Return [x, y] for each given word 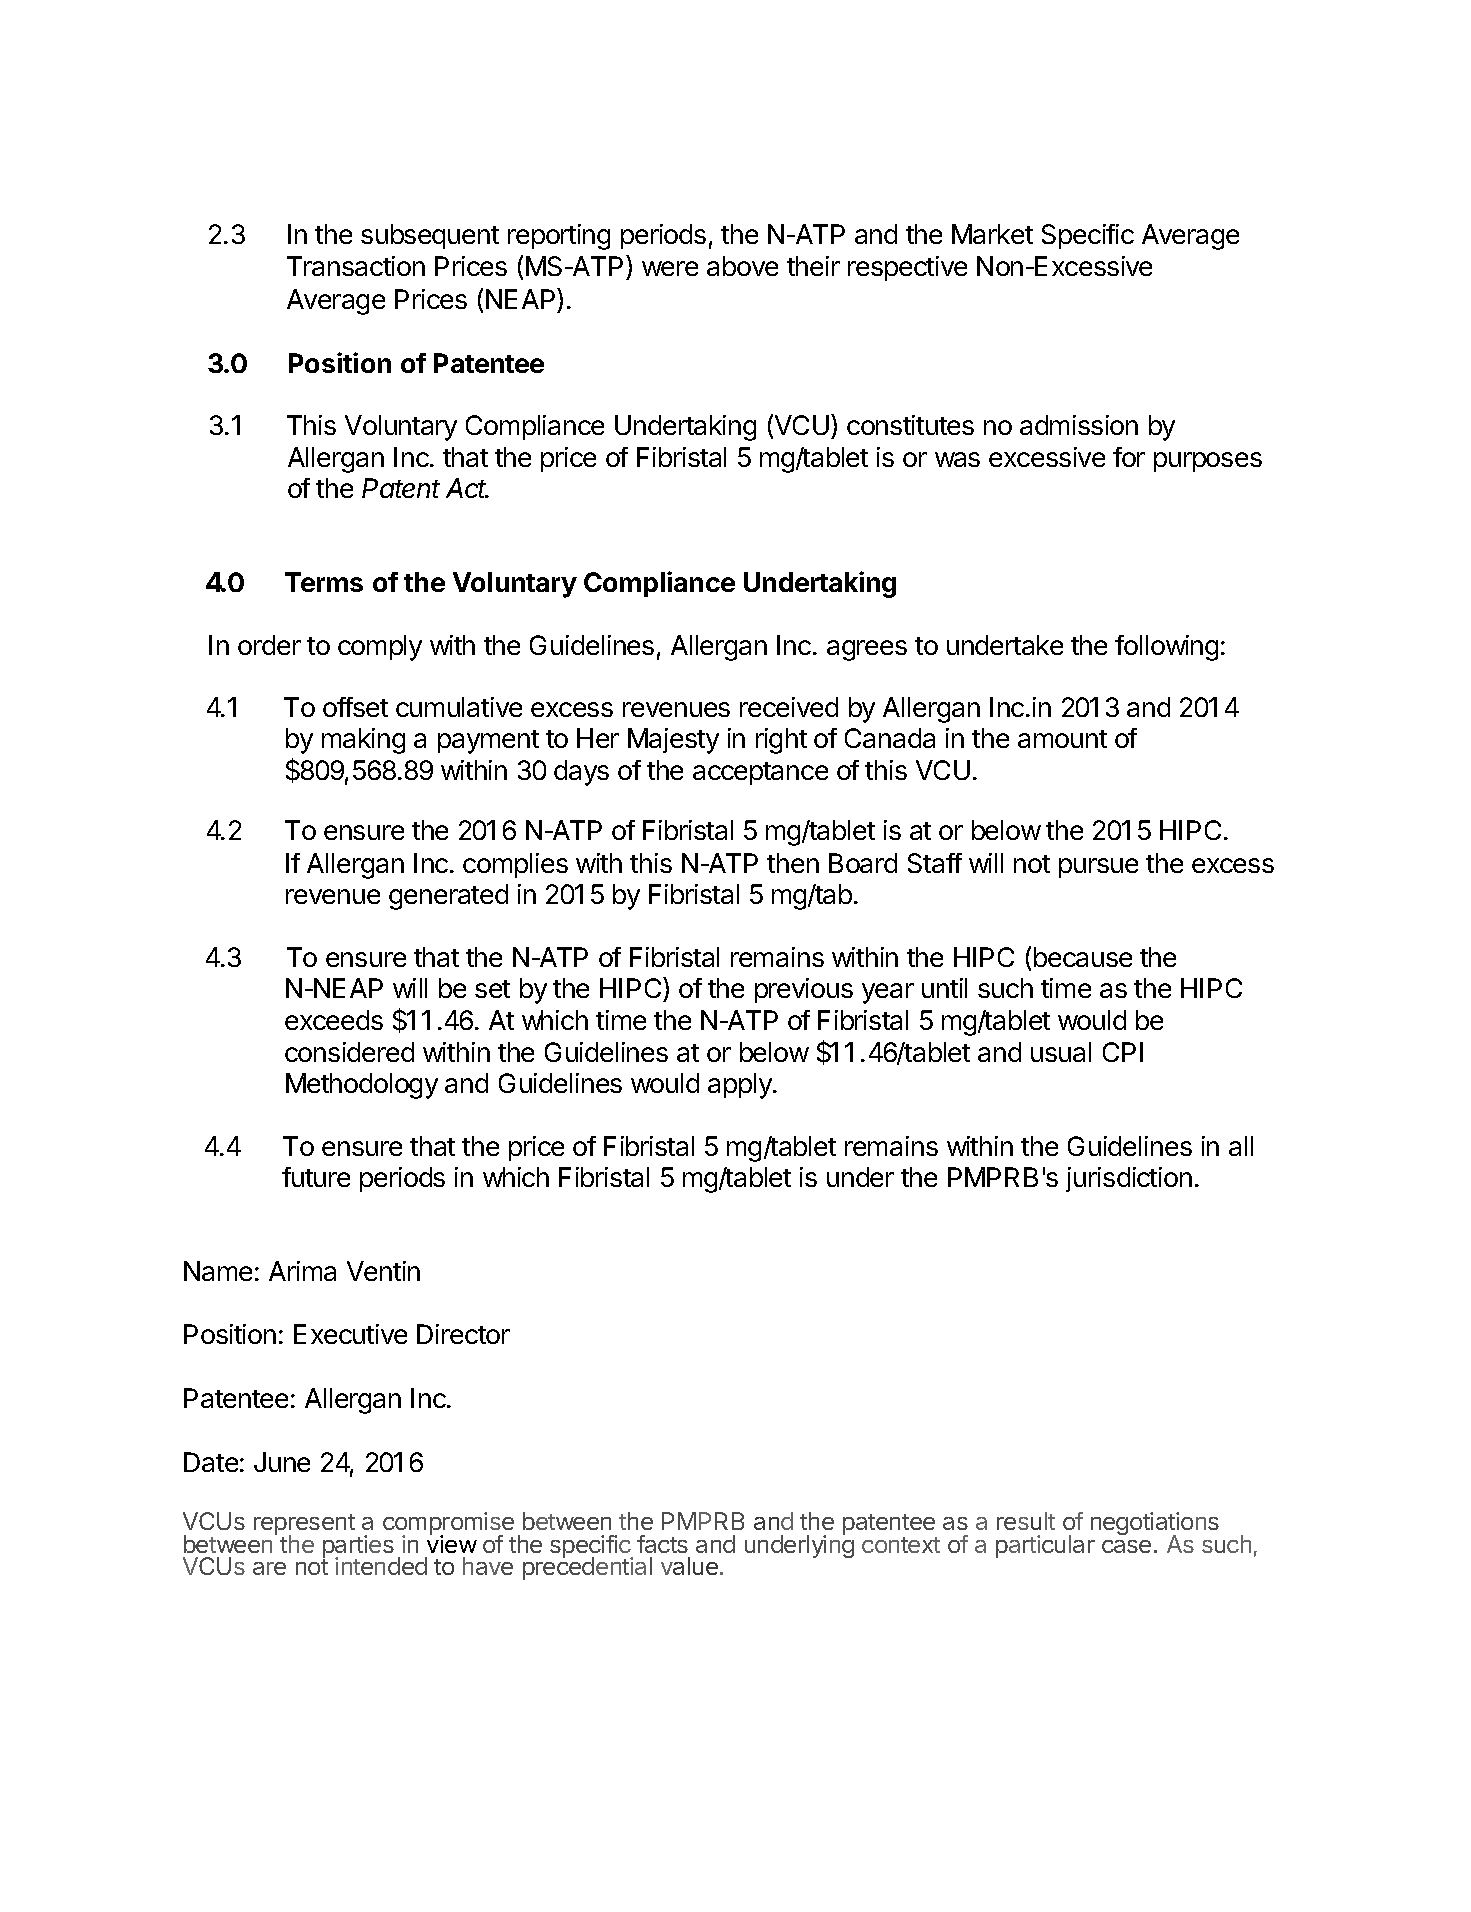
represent [304, 1526]
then [793, 863]
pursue [1098, 868]
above [742, 266]
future [316, 1177]
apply [741, 1086]
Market [992, 234]
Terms [324, 582]
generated [448, 897]
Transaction [356, 266]
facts [662, 1544]
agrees [867, 650]
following [1166, 648]
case [1126, 1546]
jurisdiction [1129, 1179]
